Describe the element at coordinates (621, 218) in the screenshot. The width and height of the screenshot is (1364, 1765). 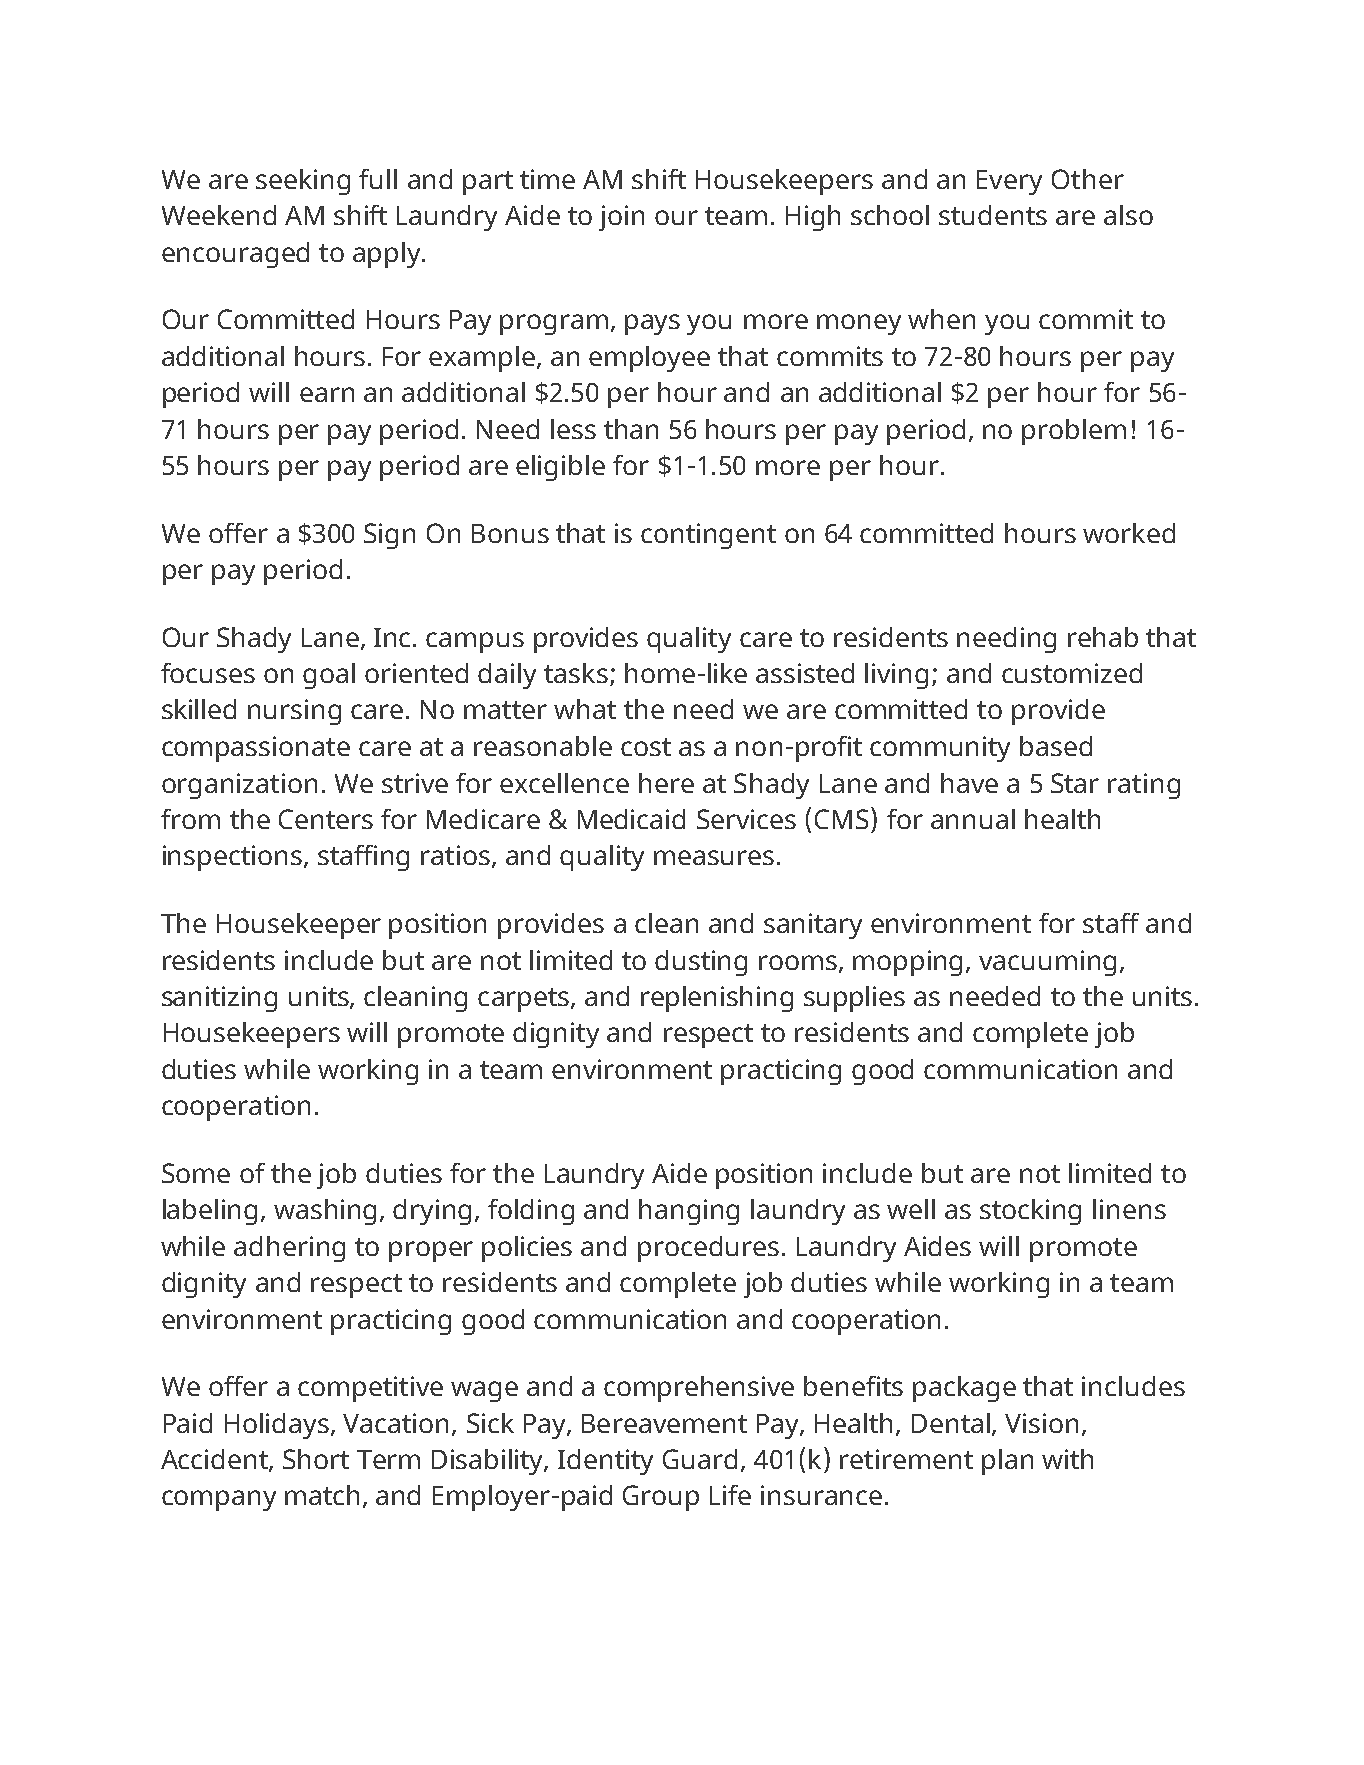
I see `join` at that location.
